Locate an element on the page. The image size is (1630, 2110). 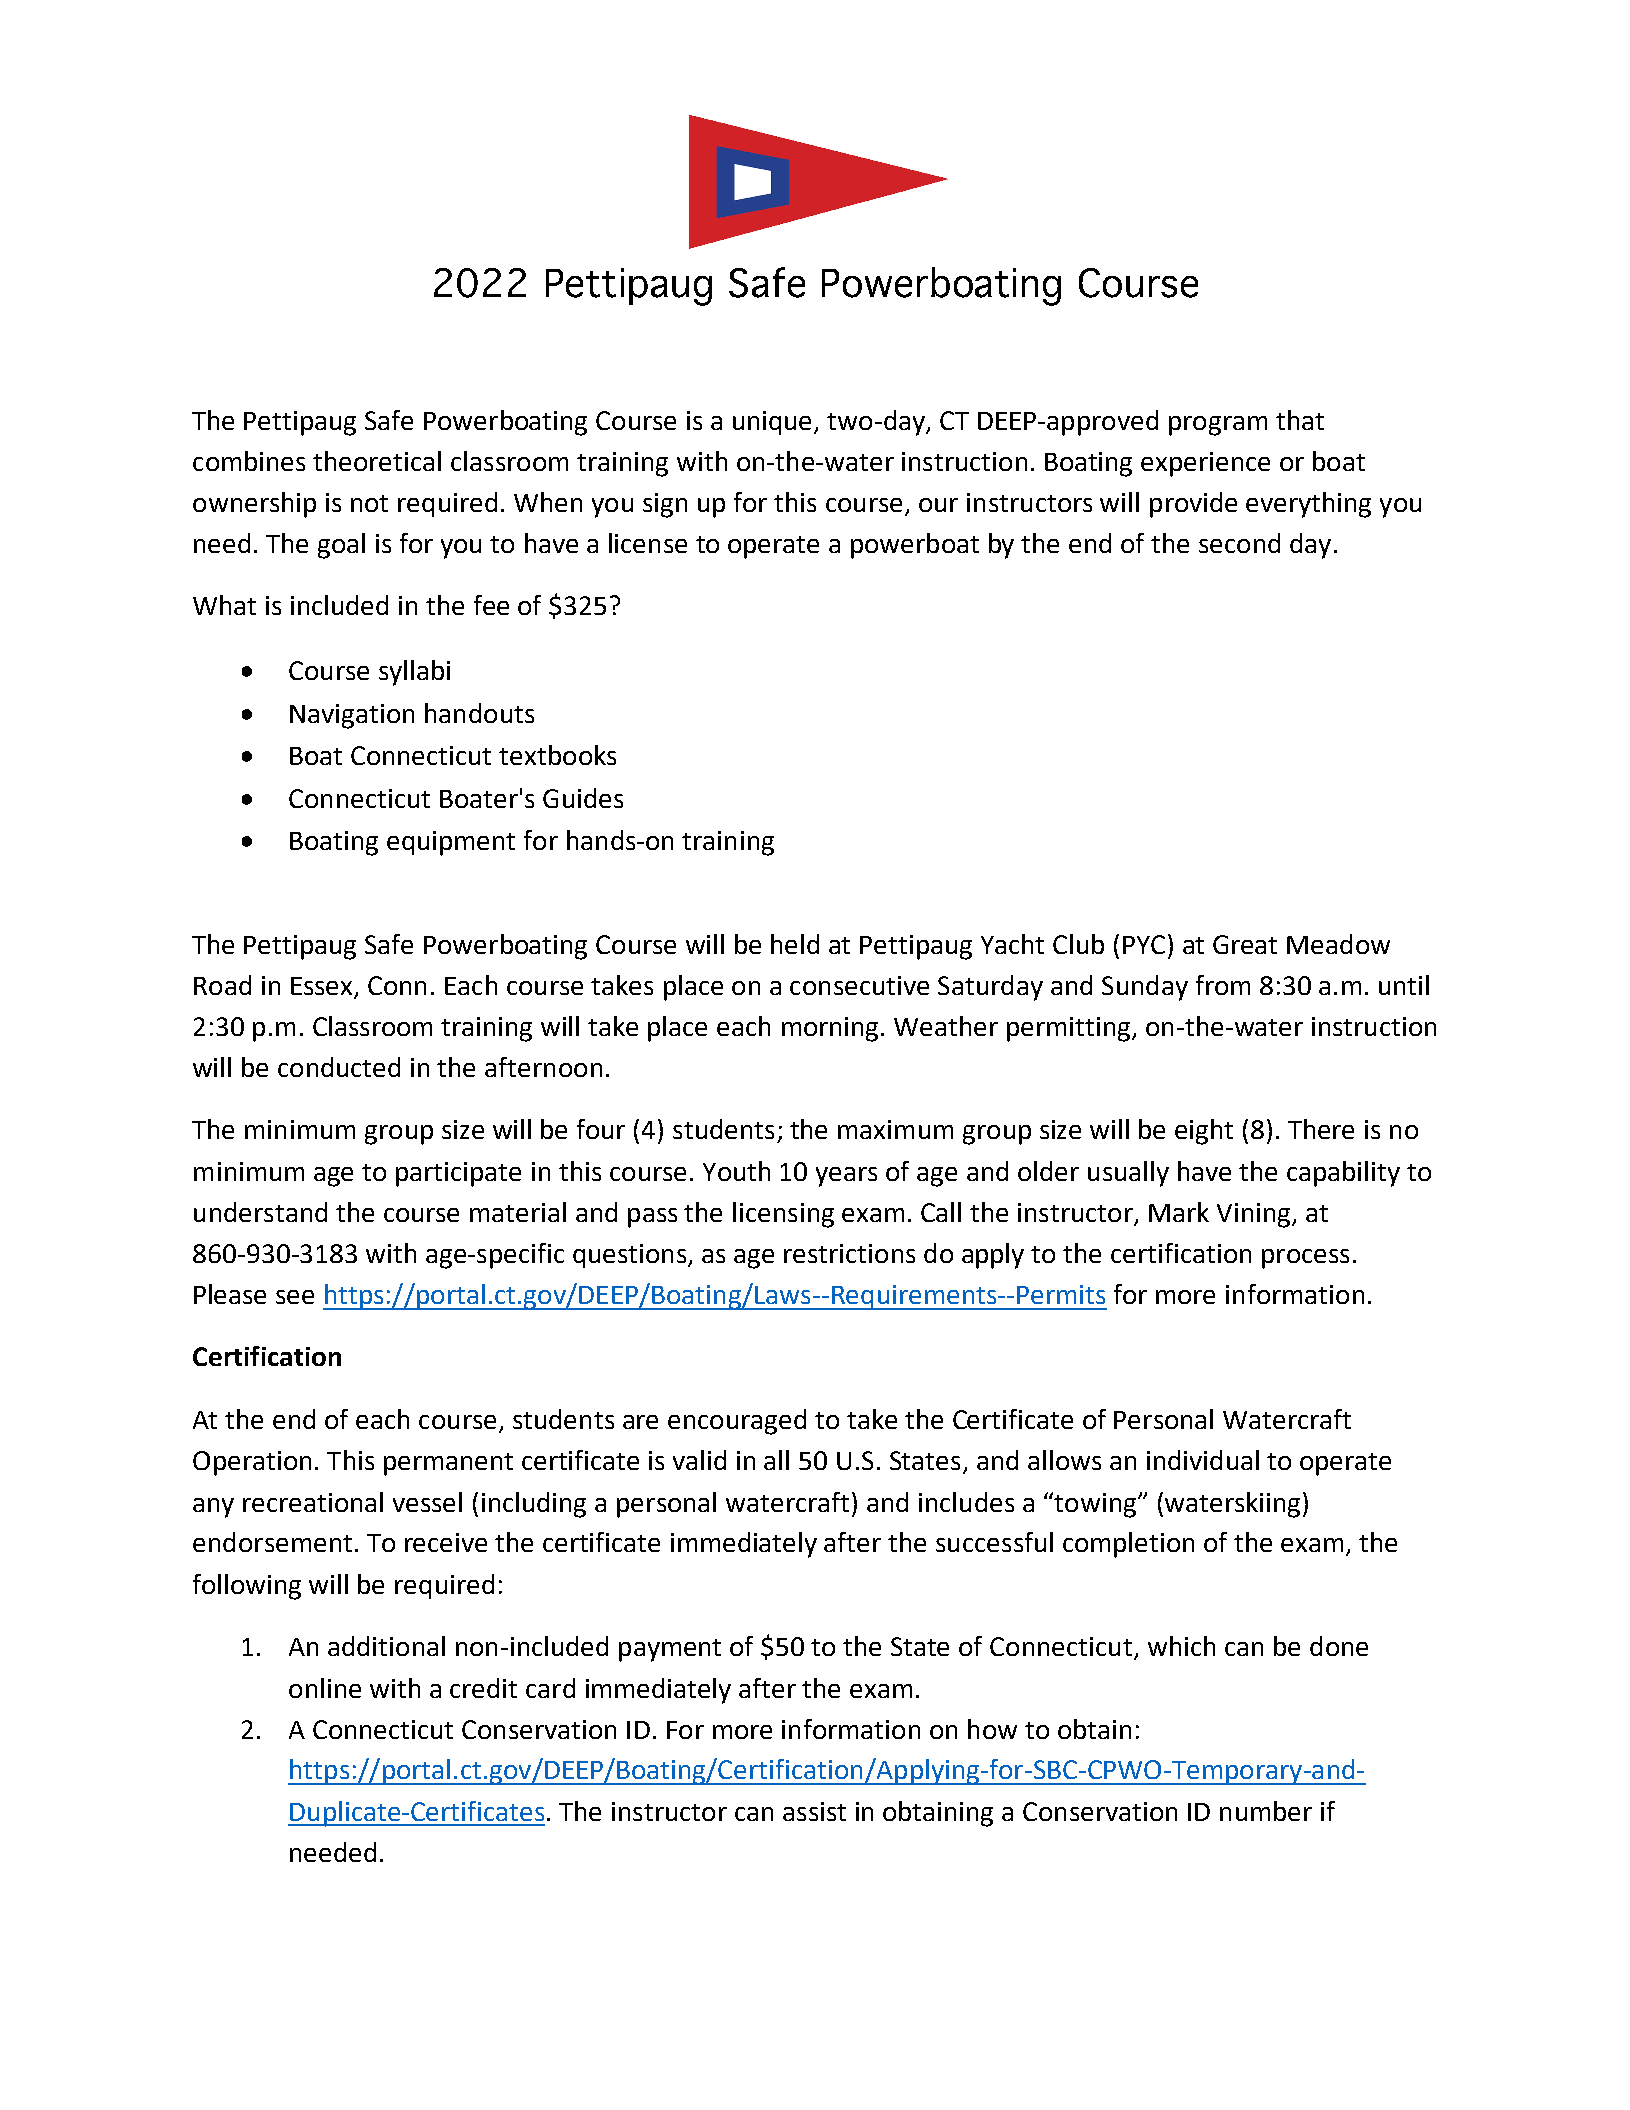
conducted is located at coordinates (339, 1067).
